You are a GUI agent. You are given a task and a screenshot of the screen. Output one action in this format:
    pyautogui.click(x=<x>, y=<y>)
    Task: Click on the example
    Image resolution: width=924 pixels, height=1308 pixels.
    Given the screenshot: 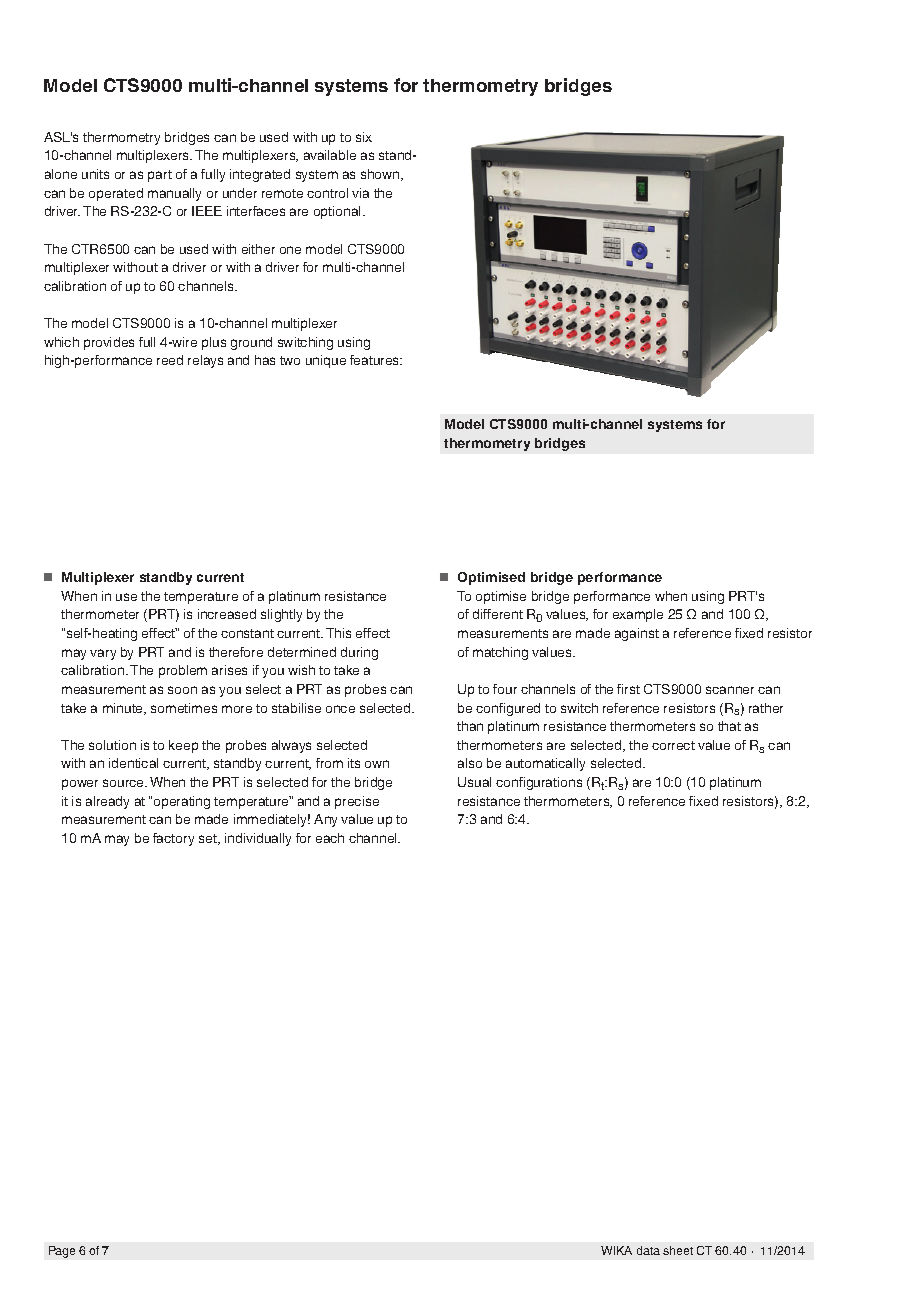 What is the action you would take?
    pyautogui.click(x=638, y=615)
